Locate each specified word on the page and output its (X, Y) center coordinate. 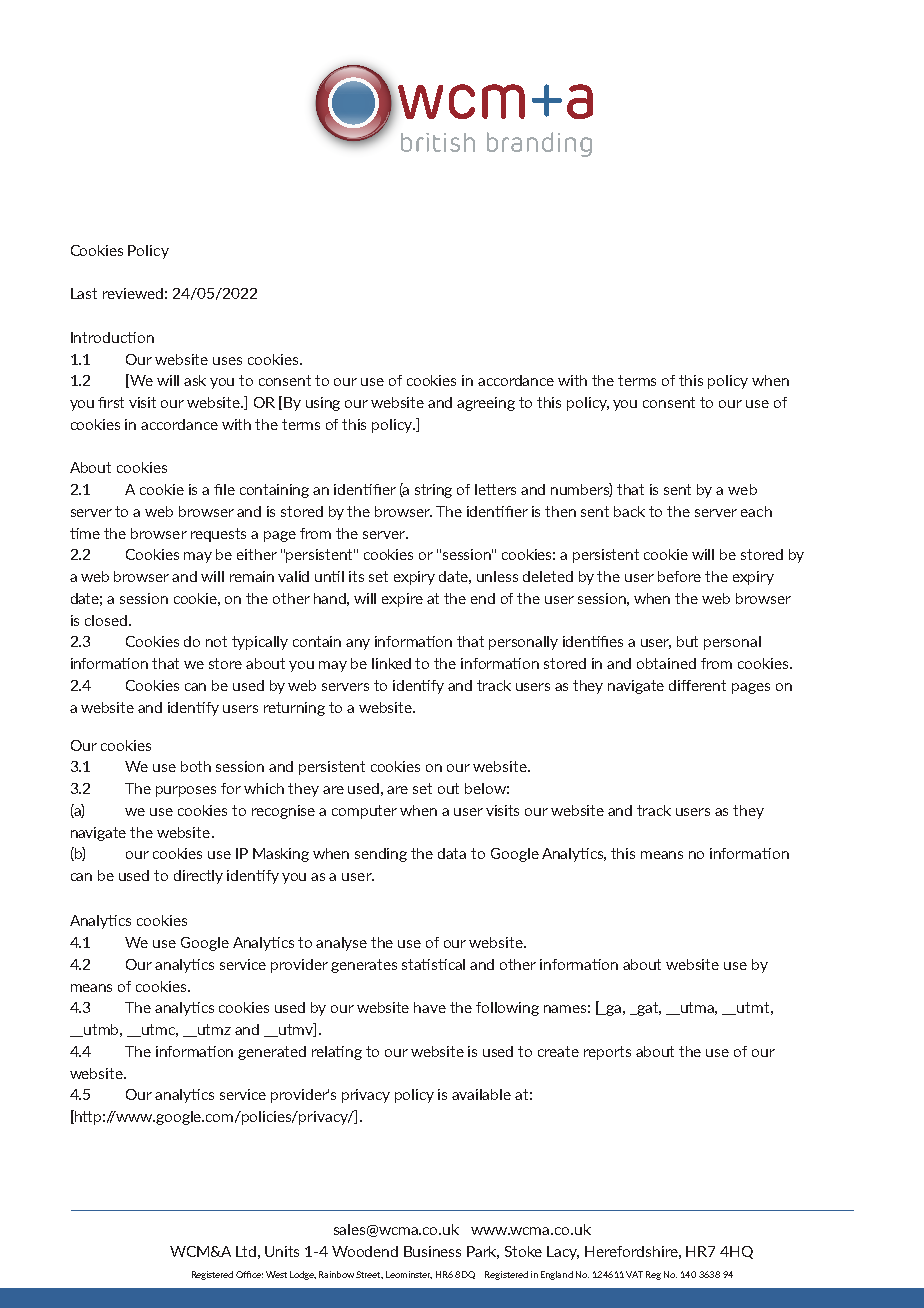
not (216, 641)
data (452, 853)
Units (282, 1251)
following (507, 1009)
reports (607, 1053)
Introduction (112, 337)
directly (198, 877)
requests (218, 535)
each (756, 511)
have (430, 1007)
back (629, 511)
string (433, 491)
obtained (666, 663)
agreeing (486, 404)
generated (272, 1053)
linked (391, 663)
